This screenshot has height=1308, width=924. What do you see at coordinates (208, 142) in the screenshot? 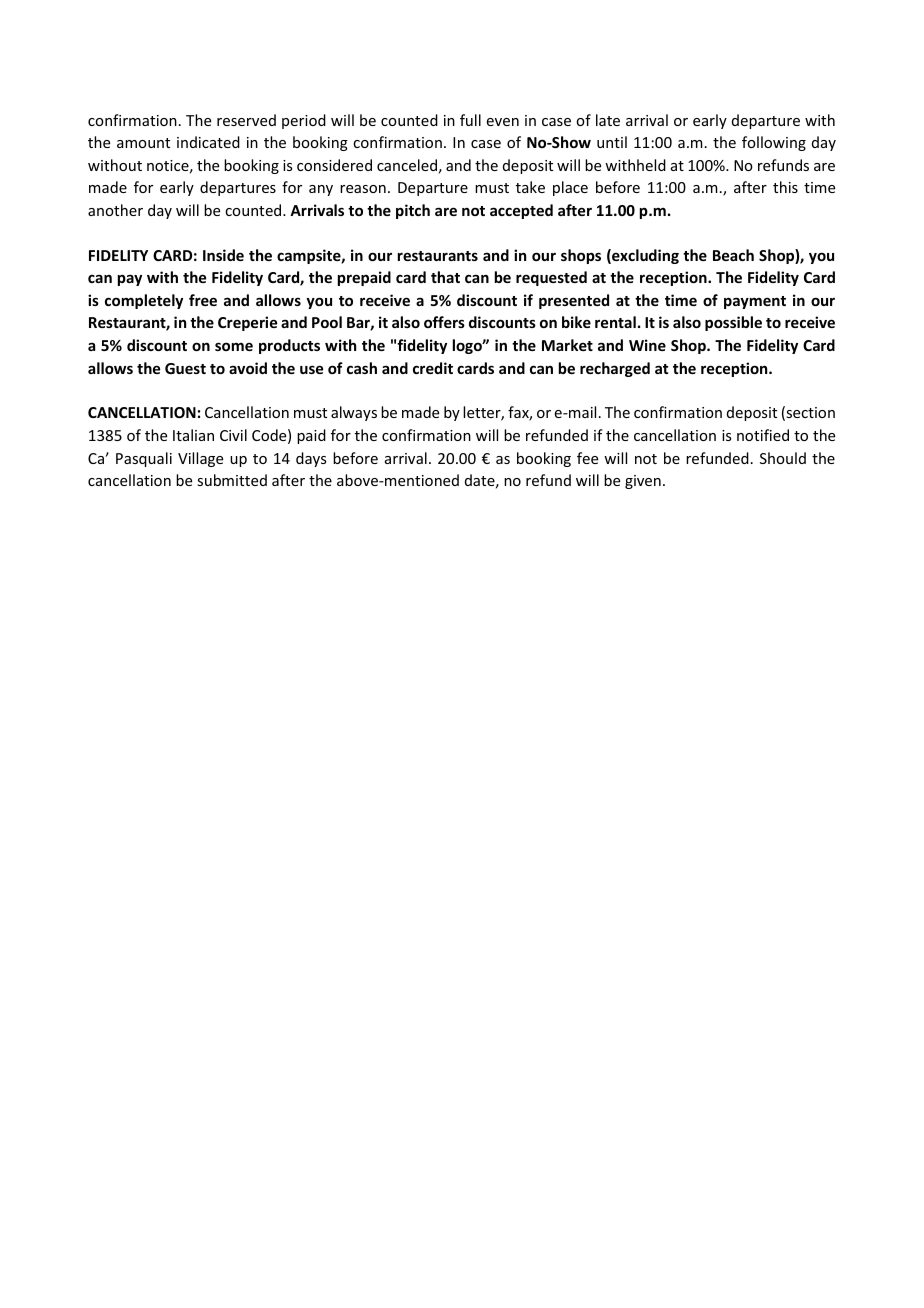
I see `indicated` at bounding box center [208, 142].
